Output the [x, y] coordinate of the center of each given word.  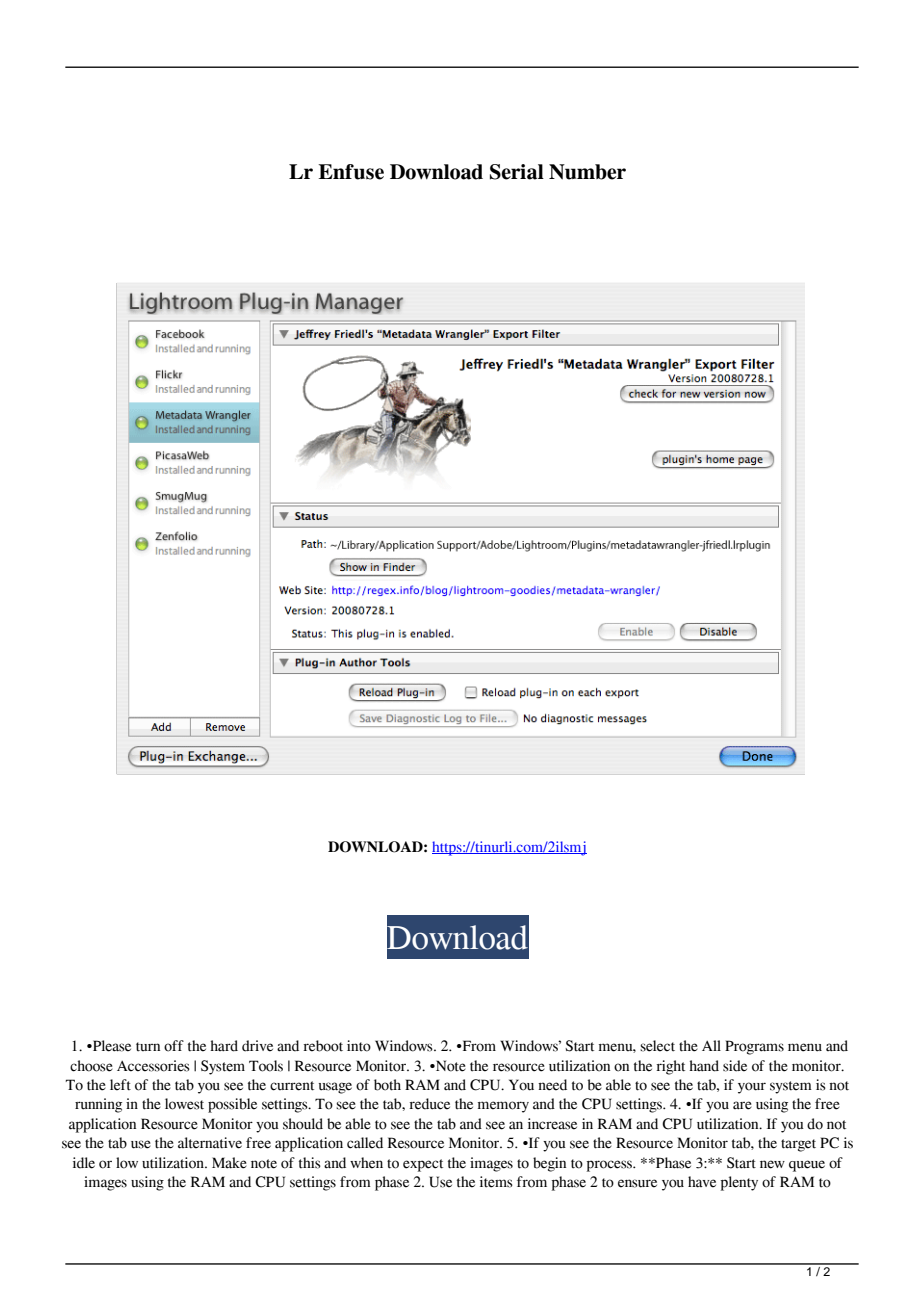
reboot [323, 1046]
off [174, 1046]
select [657, 1046]
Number [587, 172]
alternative [210, 1143]
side [735, 1066]
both [387, 1085]
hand [704, 1066]
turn [148, 1047]
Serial [517, 172]
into [359, 1046]
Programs [754, 1047]
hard [224, 1046]
